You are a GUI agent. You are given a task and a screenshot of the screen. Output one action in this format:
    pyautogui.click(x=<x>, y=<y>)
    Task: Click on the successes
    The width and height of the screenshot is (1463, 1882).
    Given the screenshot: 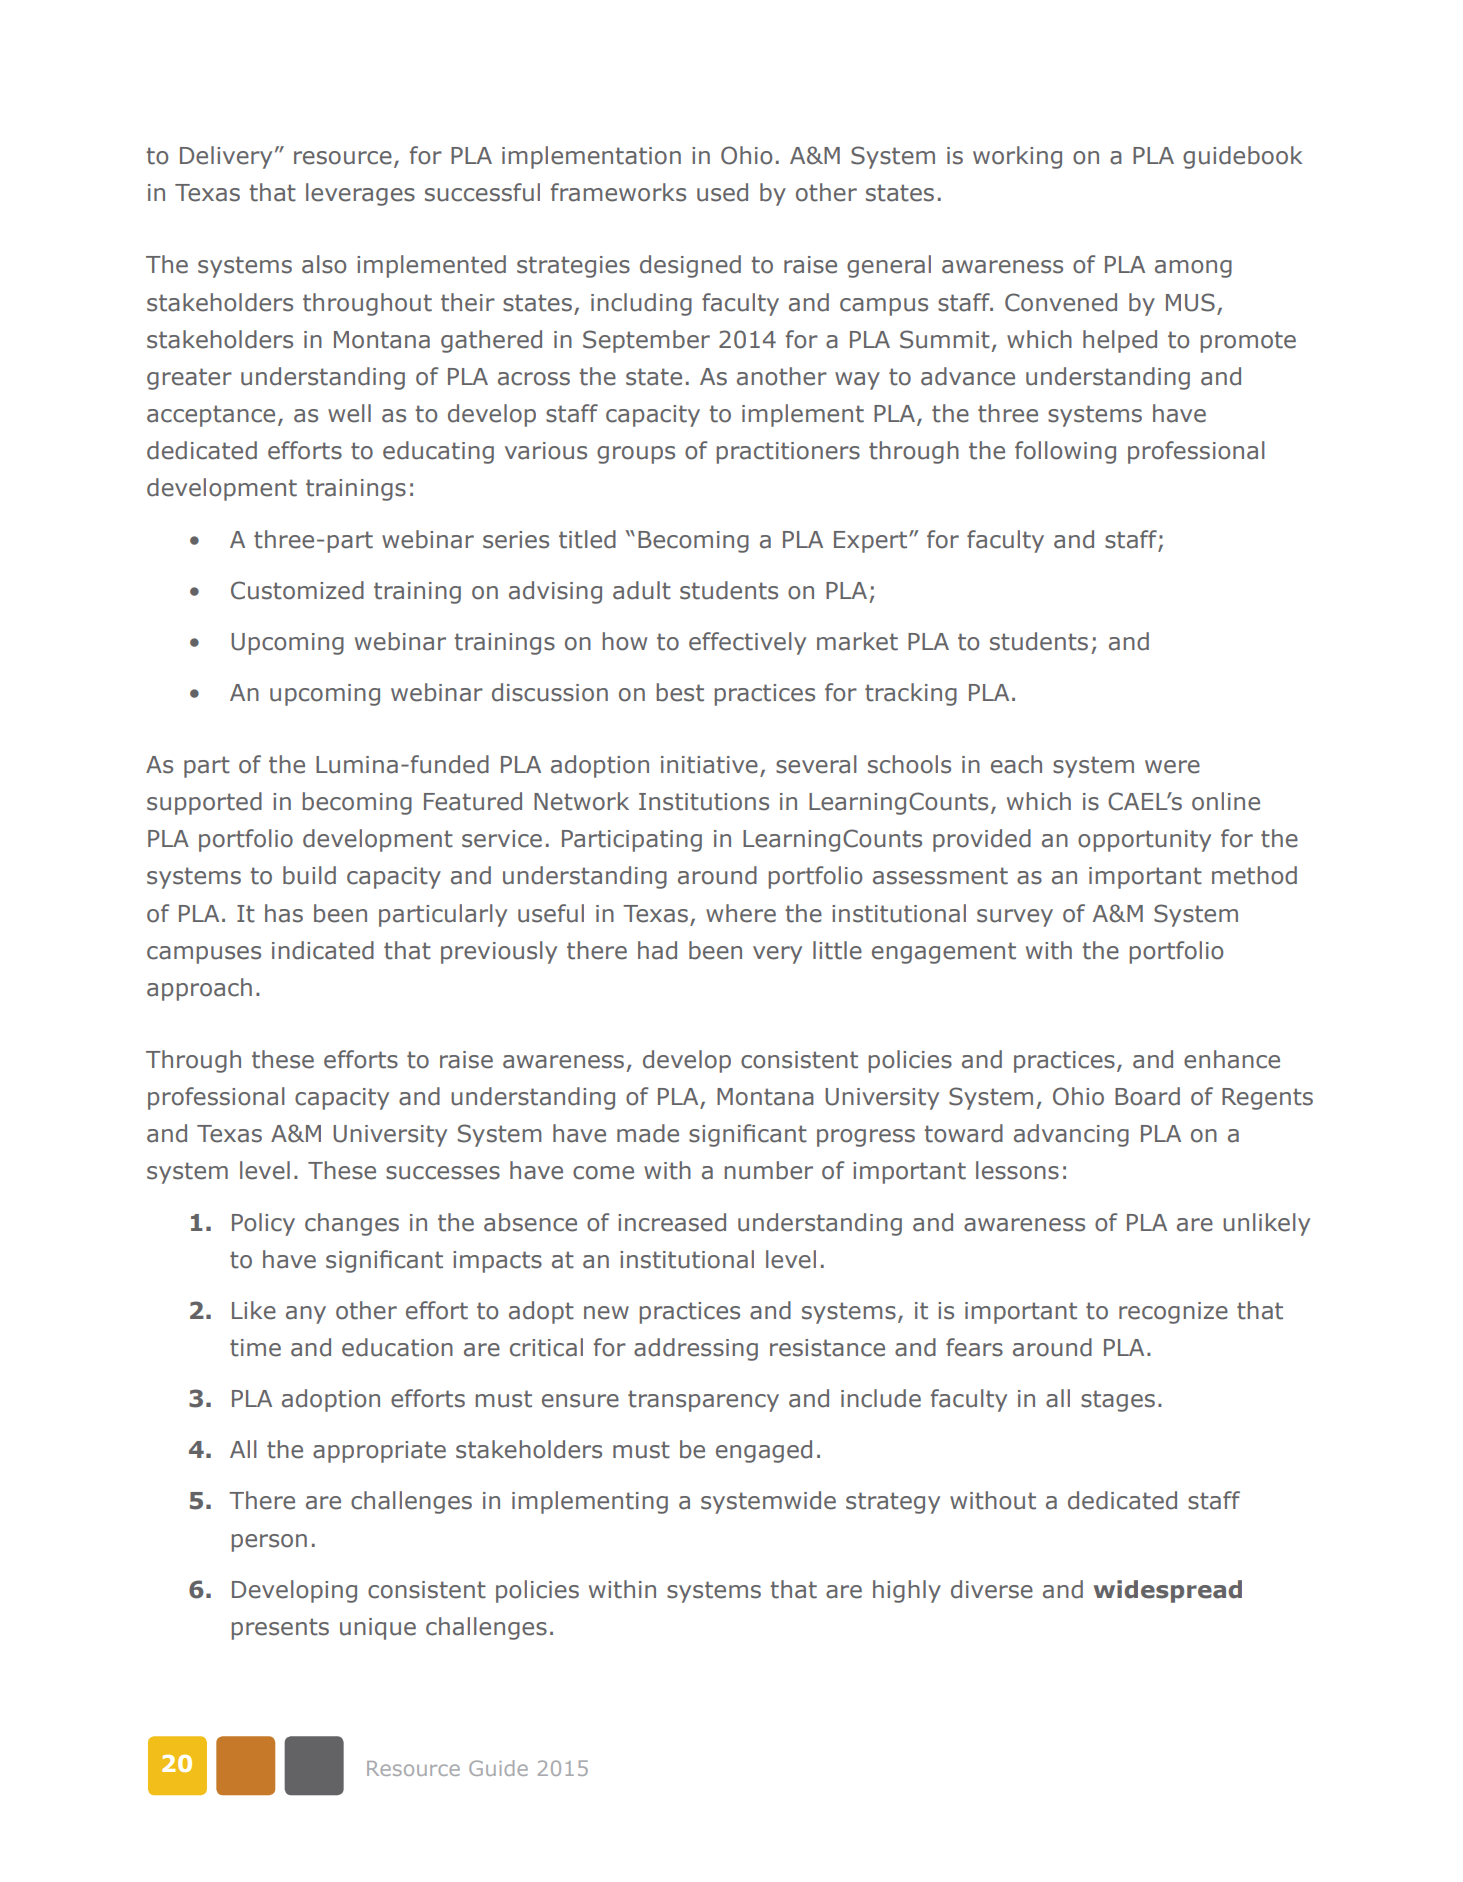 What is the action you would take?
    pyautogui.click(x=443, y=1173)
